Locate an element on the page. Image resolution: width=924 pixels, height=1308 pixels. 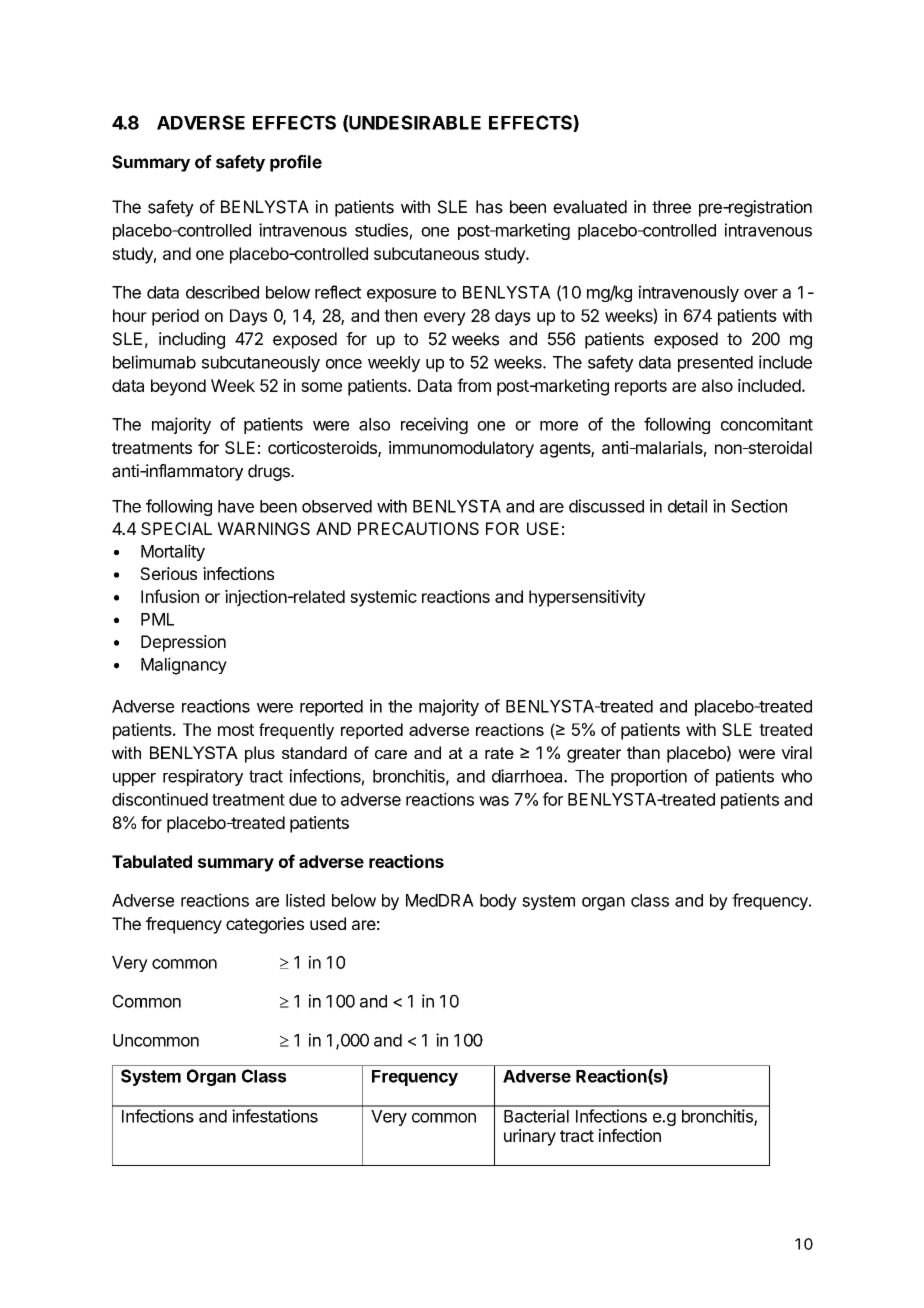
Bacterial is located at coordinates (536, 1116).
